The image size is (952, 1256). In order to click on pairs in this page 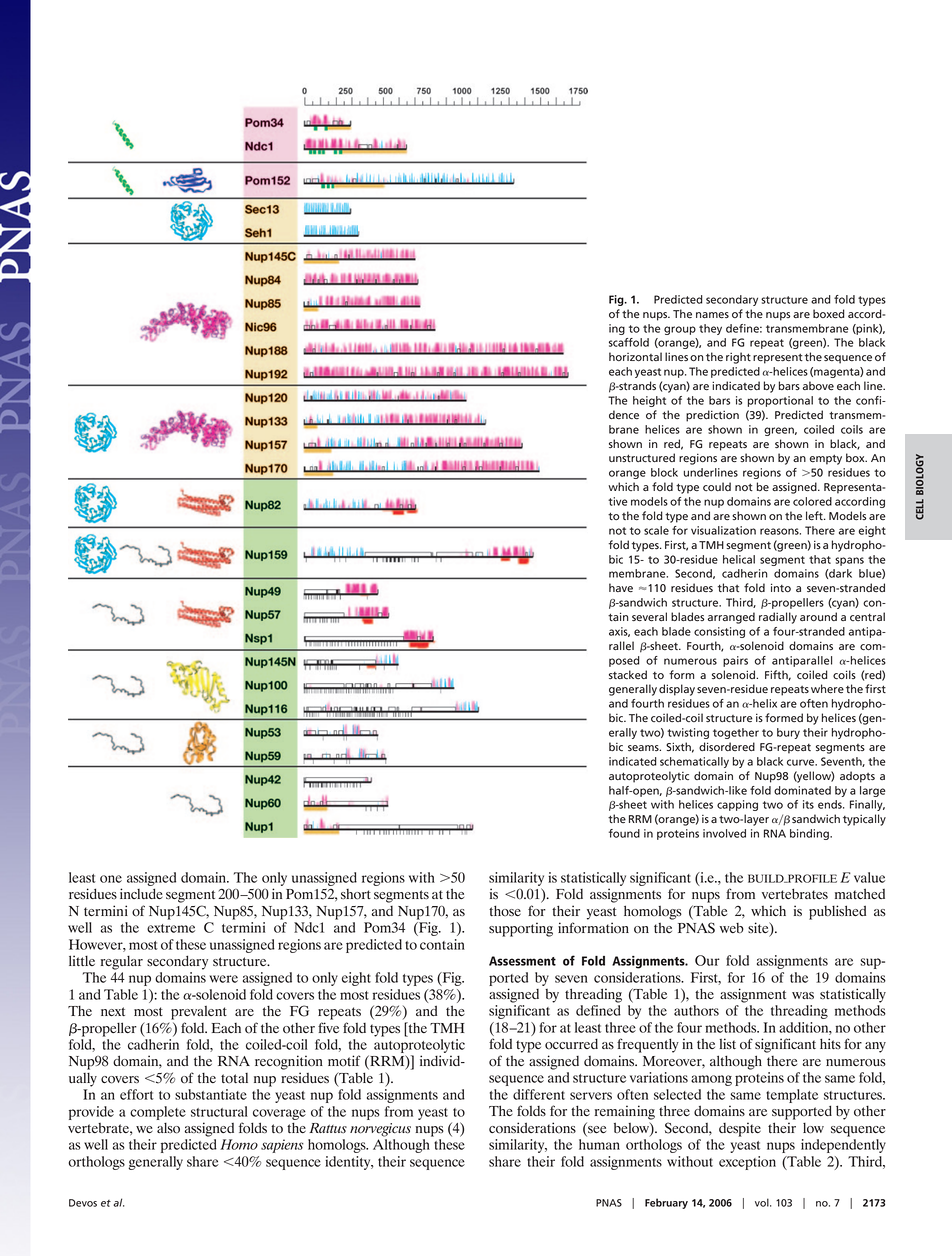, I will do `click(735, 661)`.
